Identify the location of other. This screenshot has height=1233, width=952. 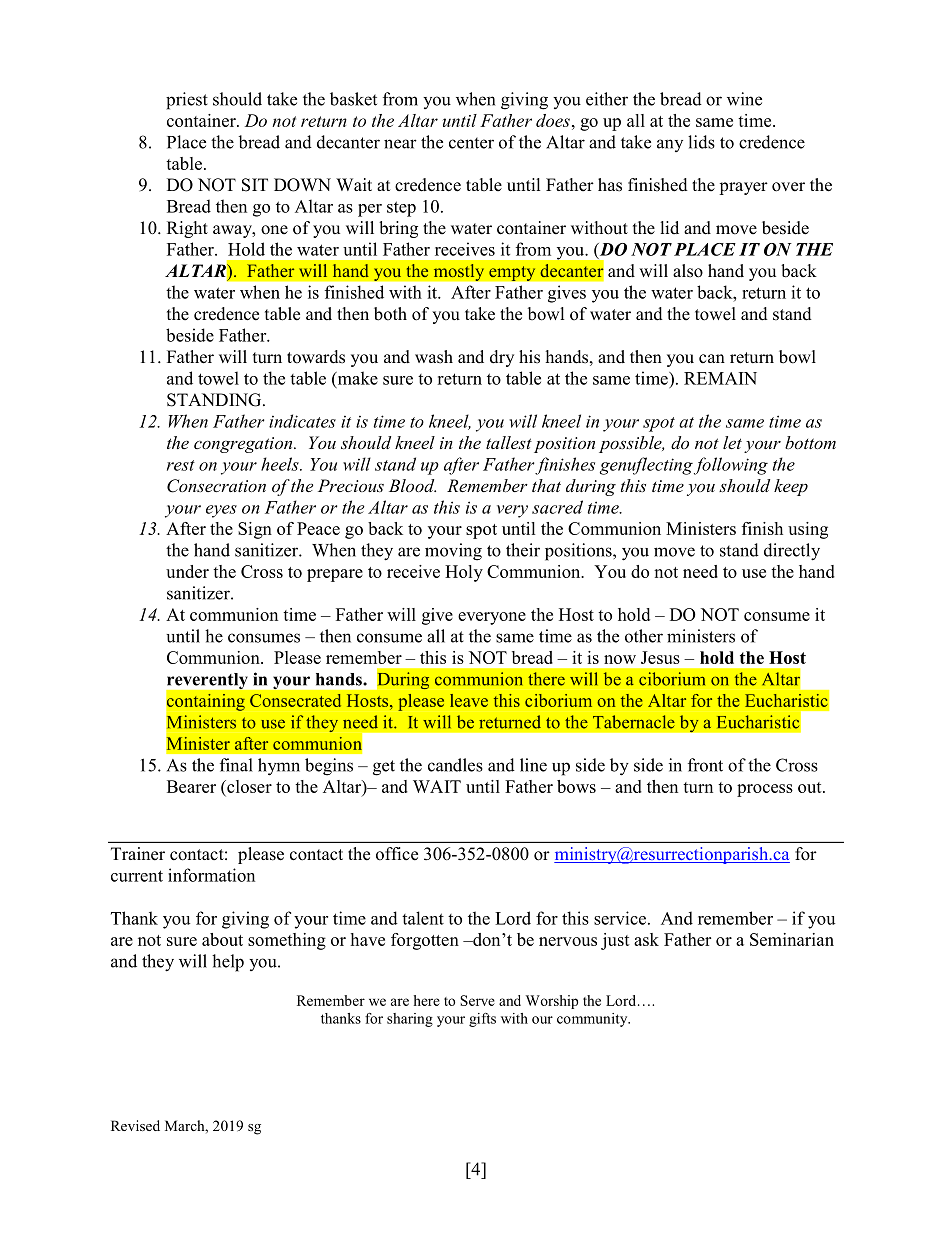
(644, 636).
